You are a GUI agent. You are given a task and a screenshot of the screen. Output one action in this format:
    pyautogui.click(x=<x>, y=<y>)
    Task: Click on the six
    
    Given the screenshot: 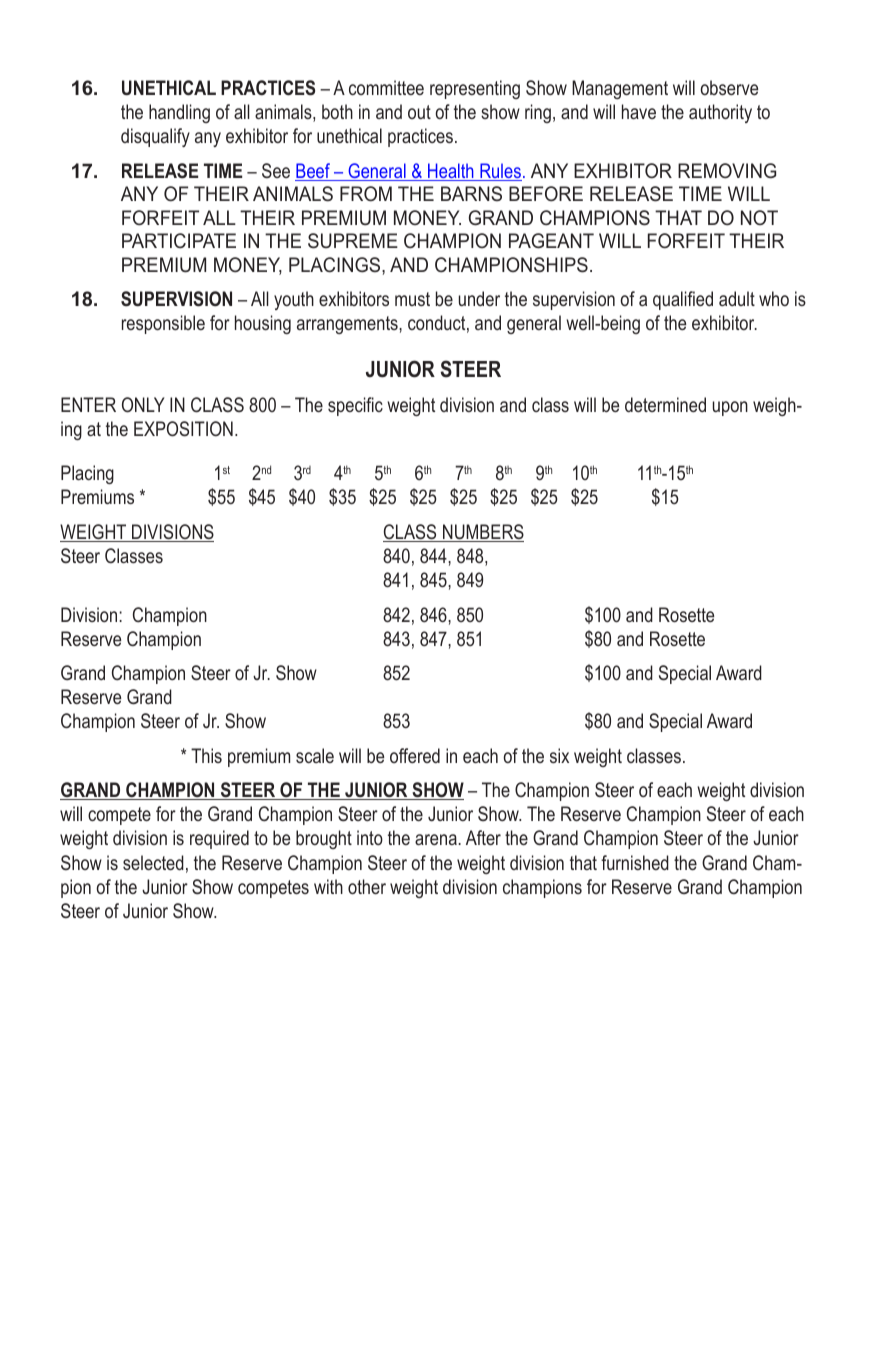 What is the action you would take?
    pyautogui.click(x=559, y=755)
